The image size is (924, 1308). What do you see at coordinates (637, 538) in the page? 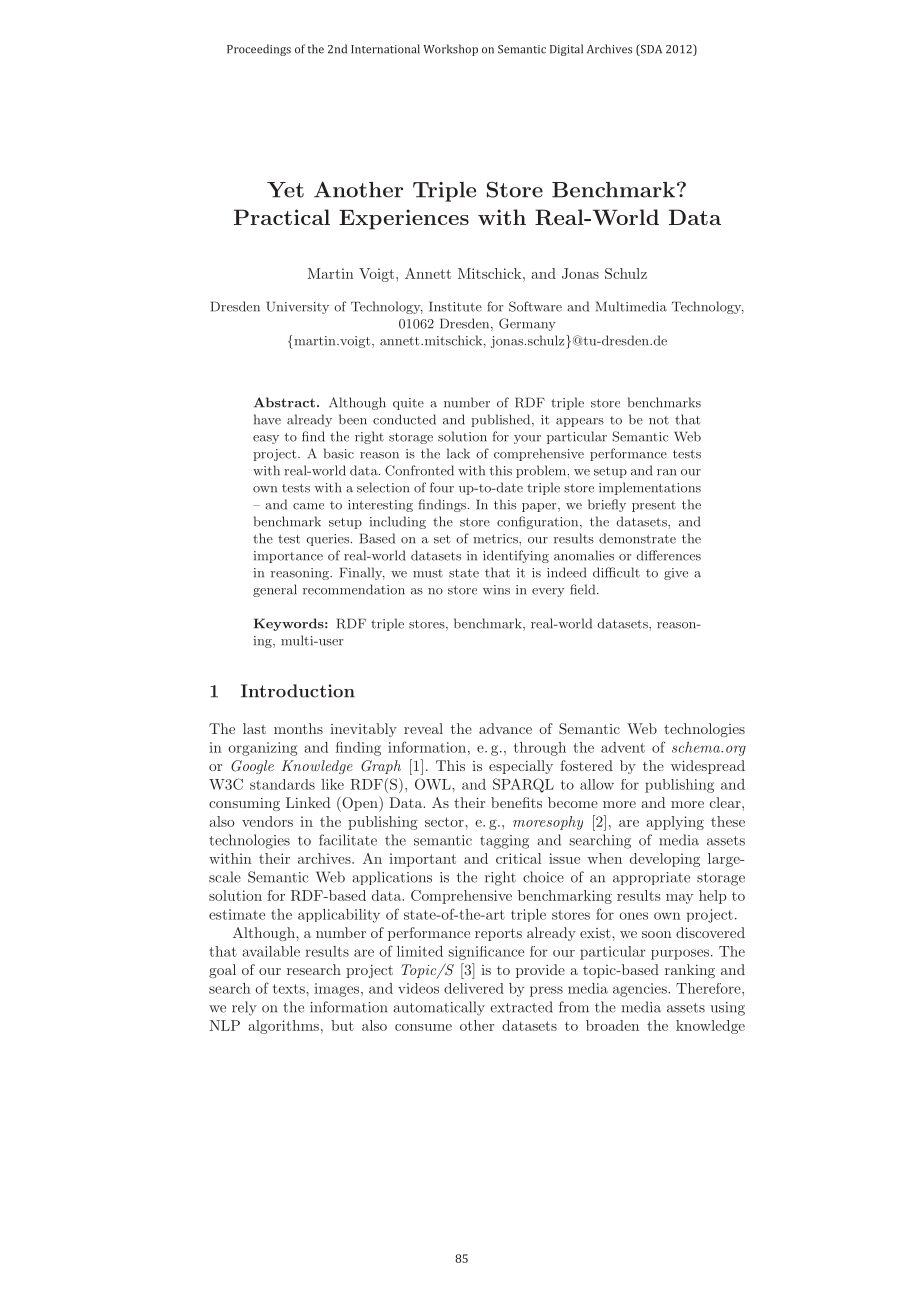
I see `demonstrate` at bounding box center [637, 538].
